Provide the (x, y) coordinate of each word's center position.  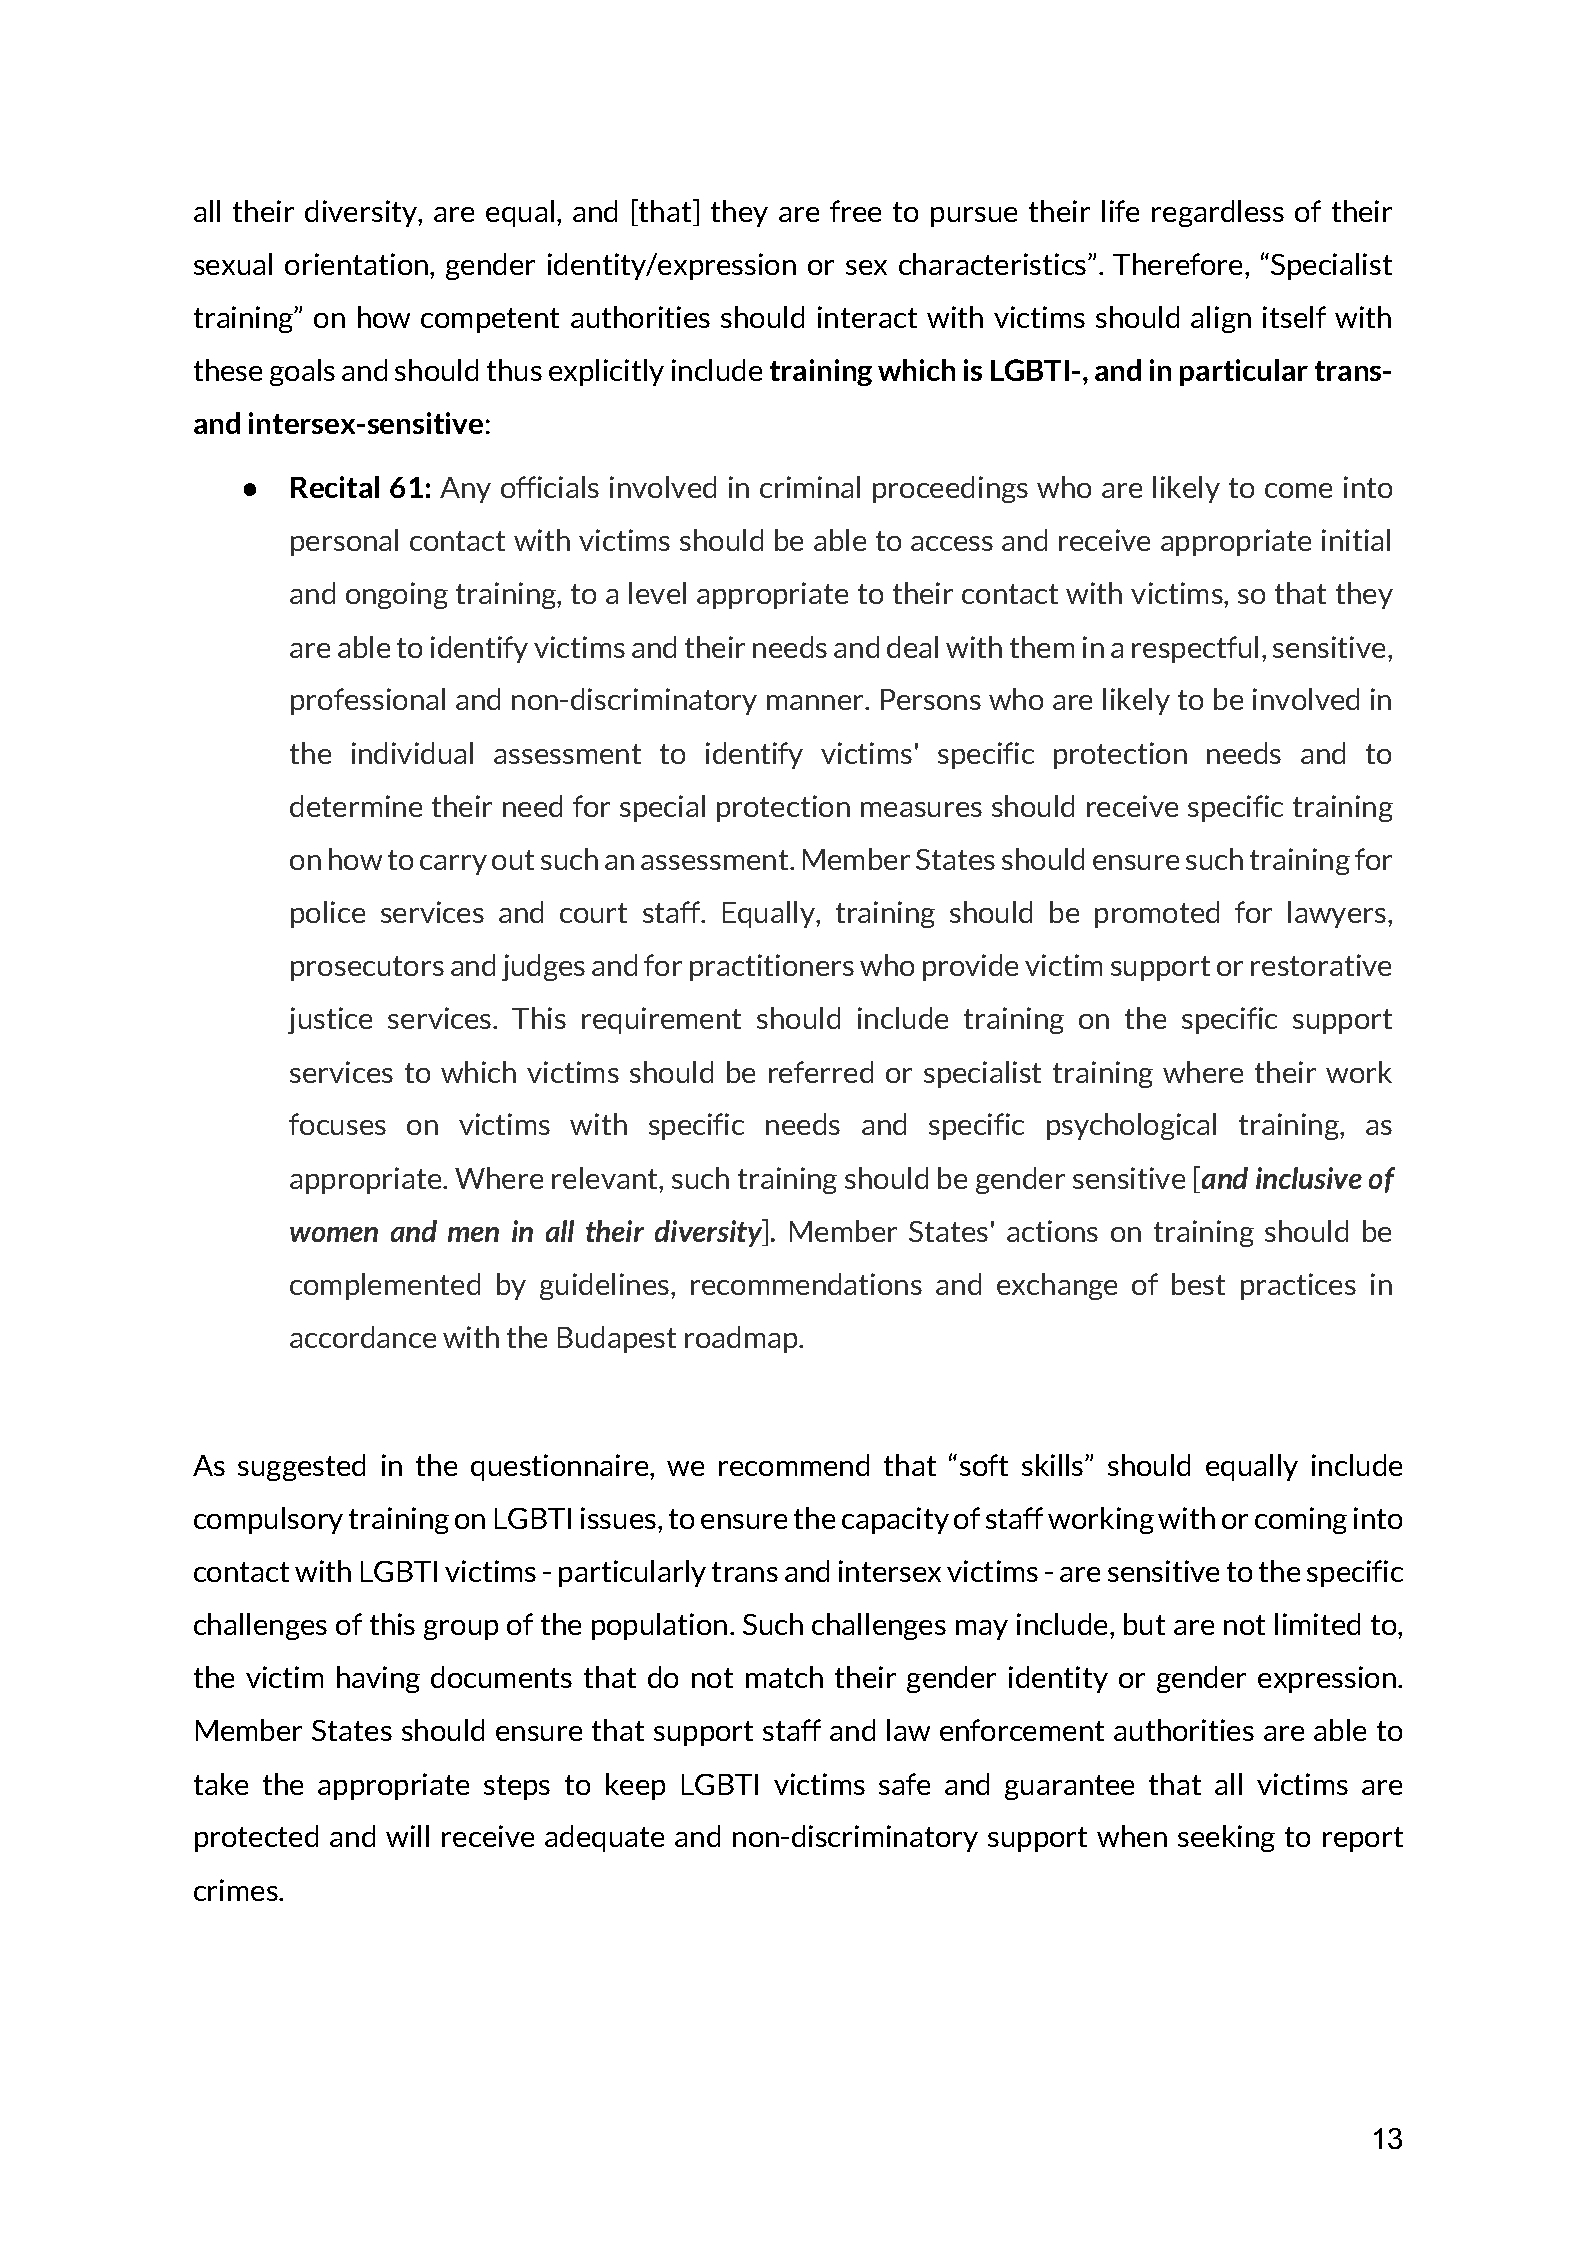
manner (816, 702)
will (407, 1836)
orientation (358, 264)
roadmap (742, 1339)
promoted (1157, 914)
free (855, 211)
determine (356, 806)
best (1198, 1284)
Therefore (1179, 264)
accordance (363, 1337)
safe (904, 1784)
